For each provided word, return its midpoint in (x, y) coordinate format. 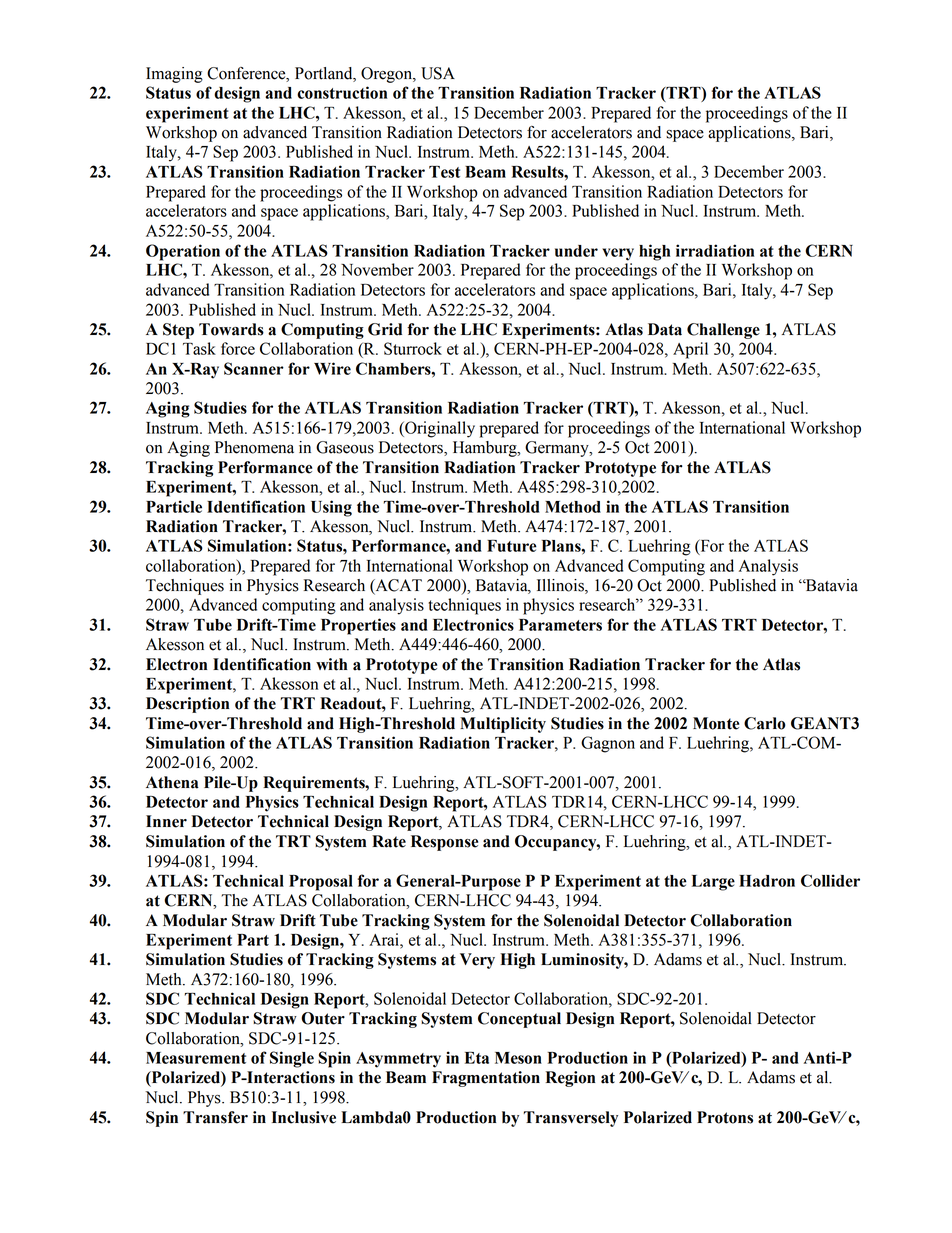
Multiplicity (503, 725)
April (690, 350)
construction (342, 92)
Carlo (765, 723)
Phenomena (254, 447)
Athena (172, 782)
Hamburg (486, 449)
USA (438, 73)
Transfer (215, 1117)
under (576, 251)
